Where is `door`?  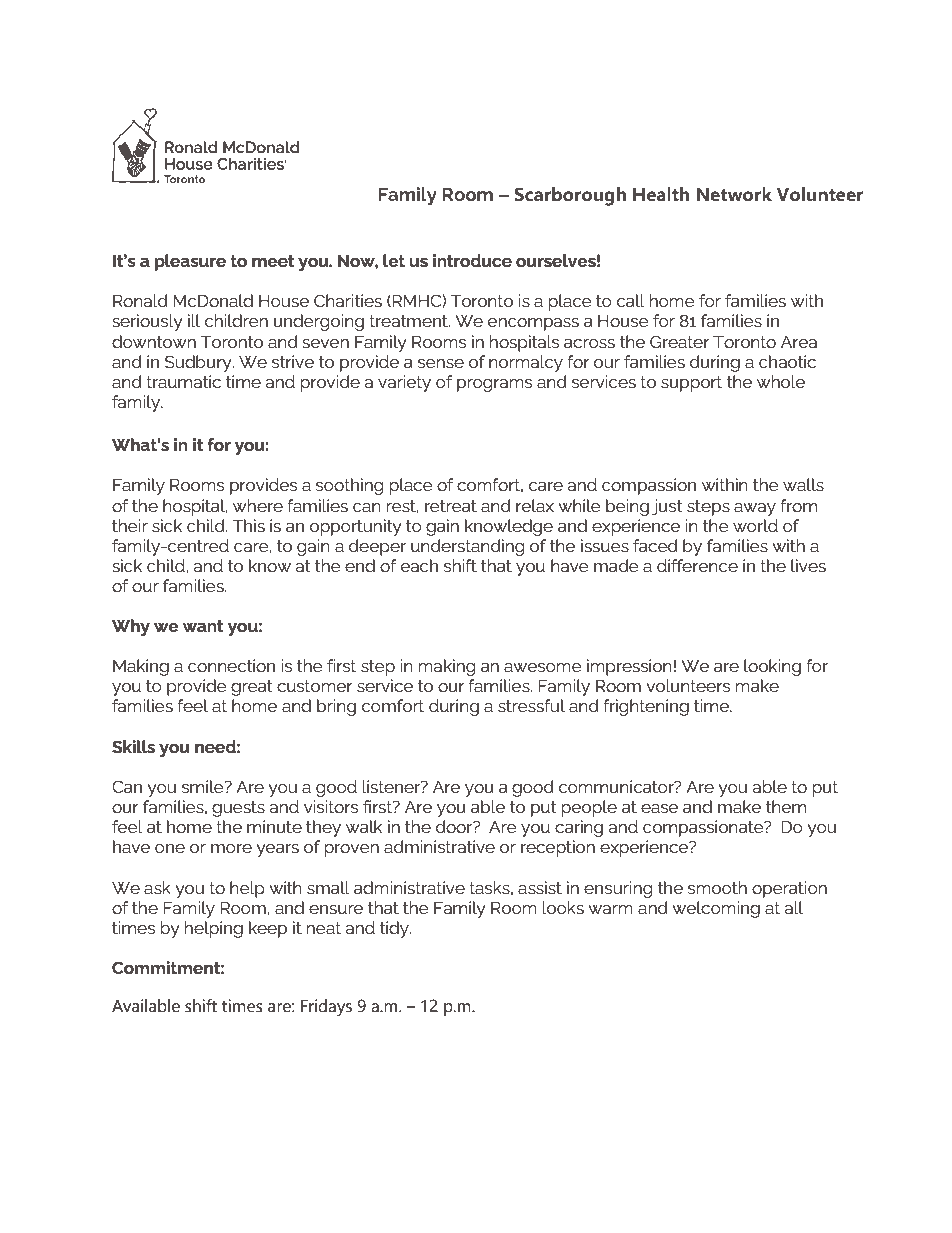 door is located at coordinates (455, 826).
